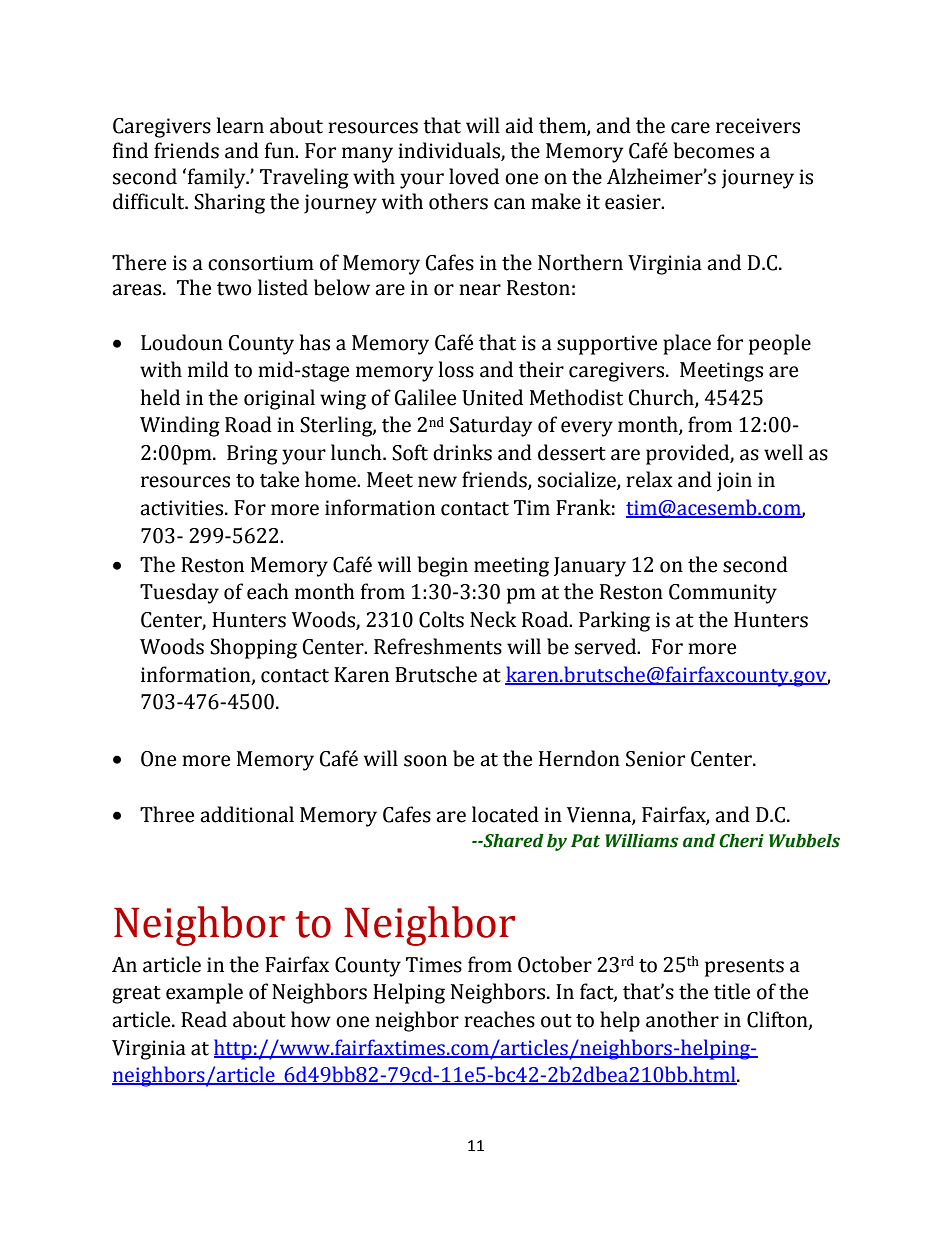  I want to click on loved, so click(474, 176).
